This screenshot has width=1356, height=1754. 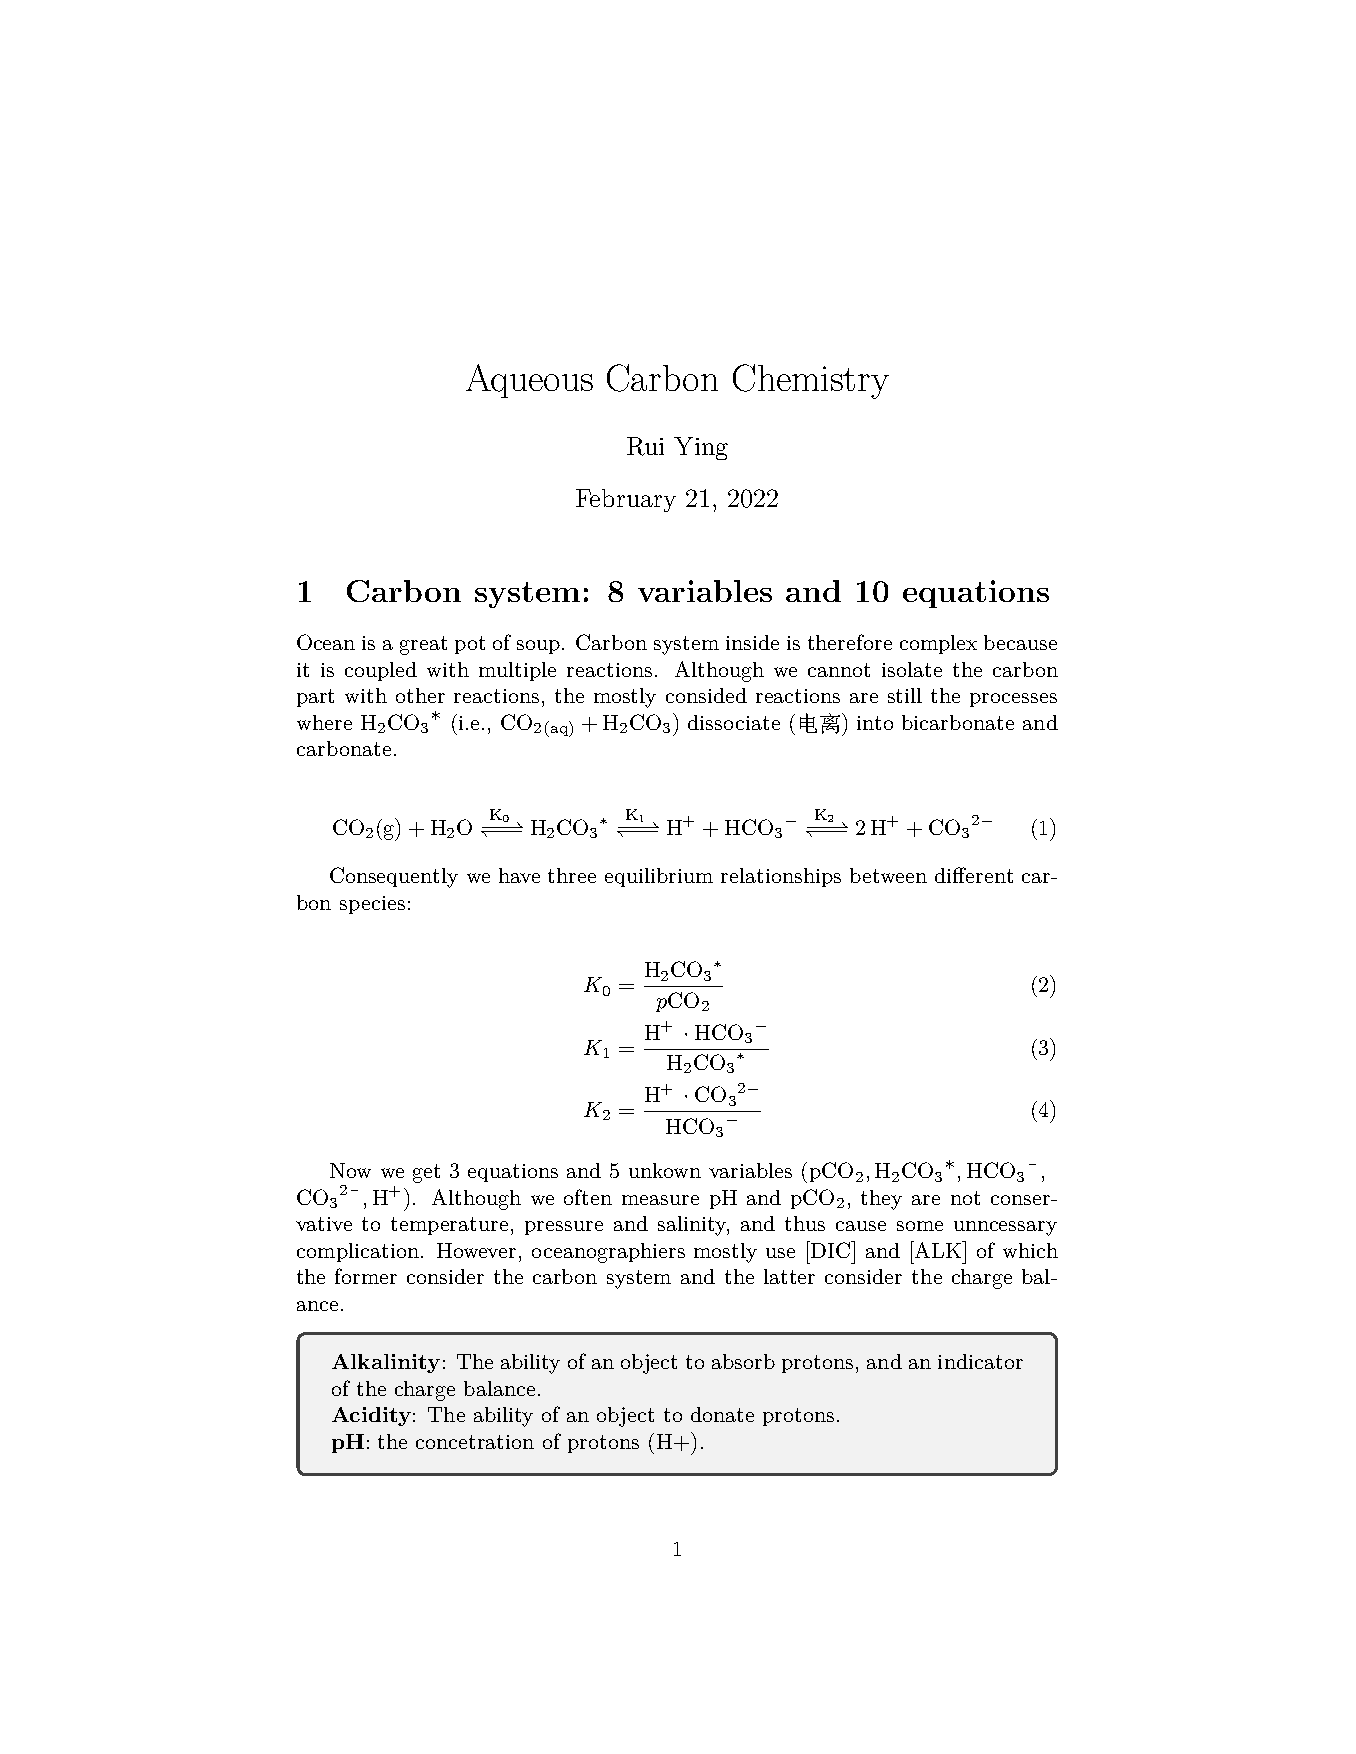 What do you see at coordinates (734, 722) in the screenshot?
I see `dissociate` at bounding box center [734, 722].
